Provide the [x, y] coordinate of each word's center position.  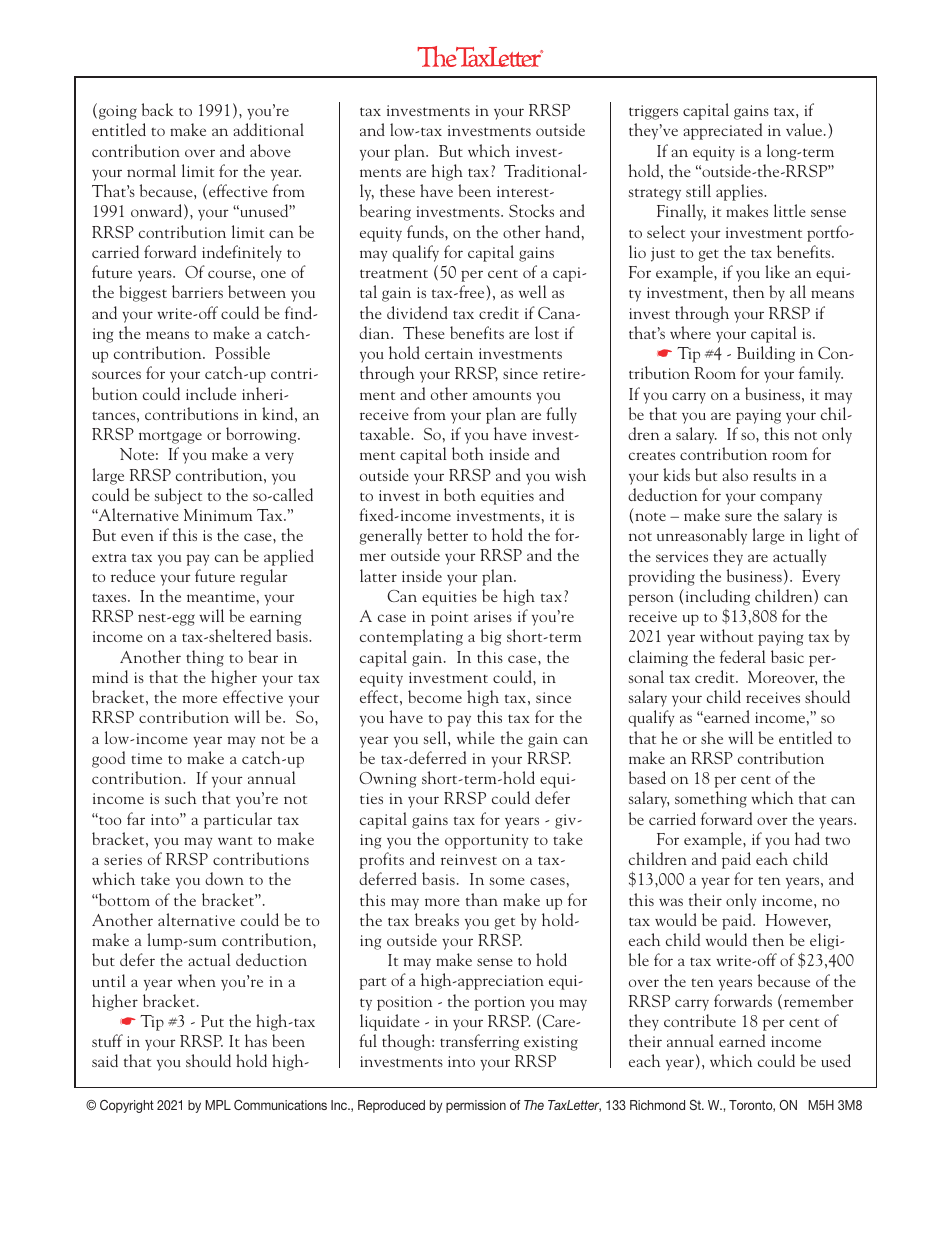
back [158, 109]
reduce [133, 575]
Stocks [531, 210]
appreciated [722, 131]
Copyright [127, 1106]
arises [493, 616]
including [716, 597]
